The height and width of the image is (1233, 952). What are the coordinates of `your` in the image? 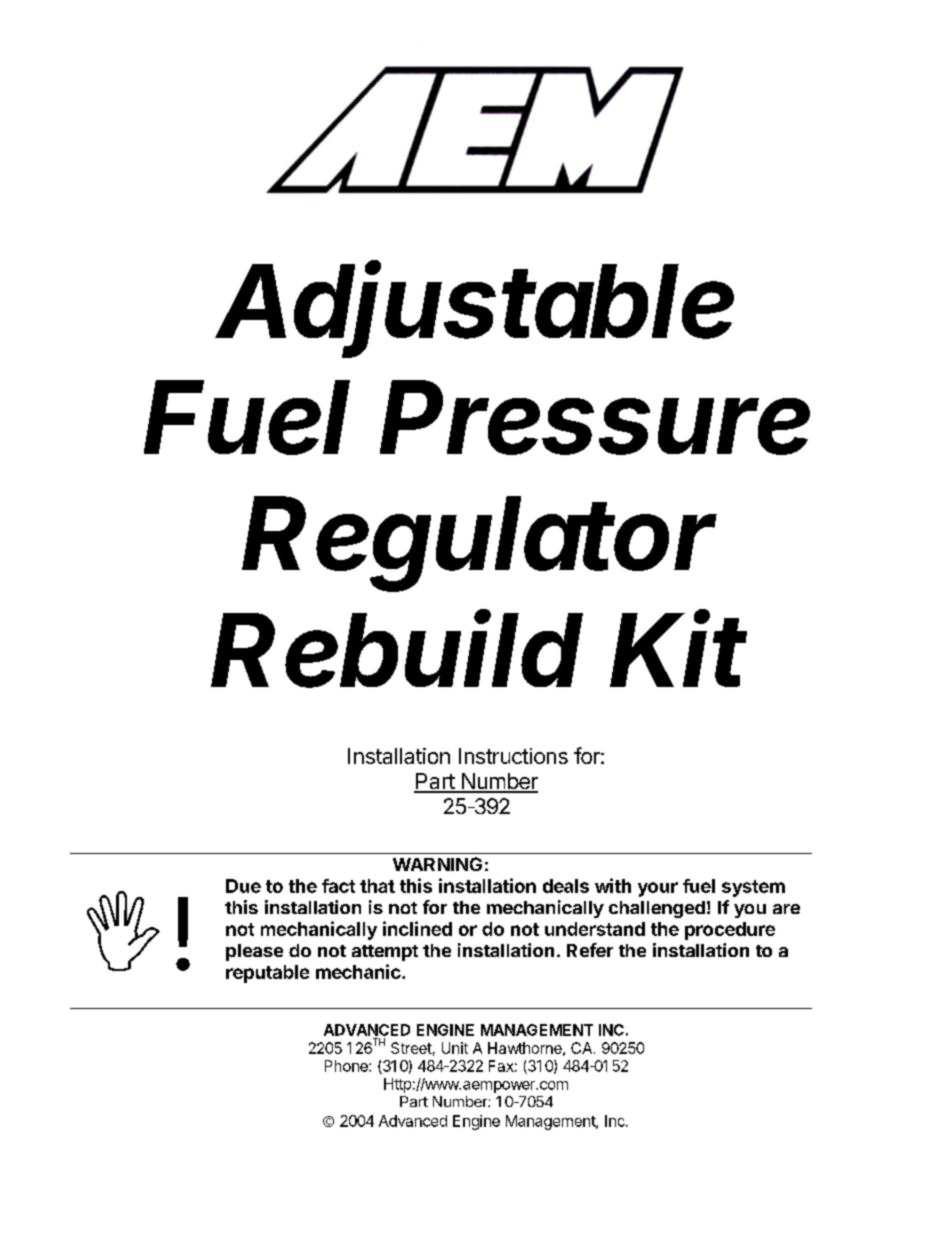 It's located at (658, 889).
